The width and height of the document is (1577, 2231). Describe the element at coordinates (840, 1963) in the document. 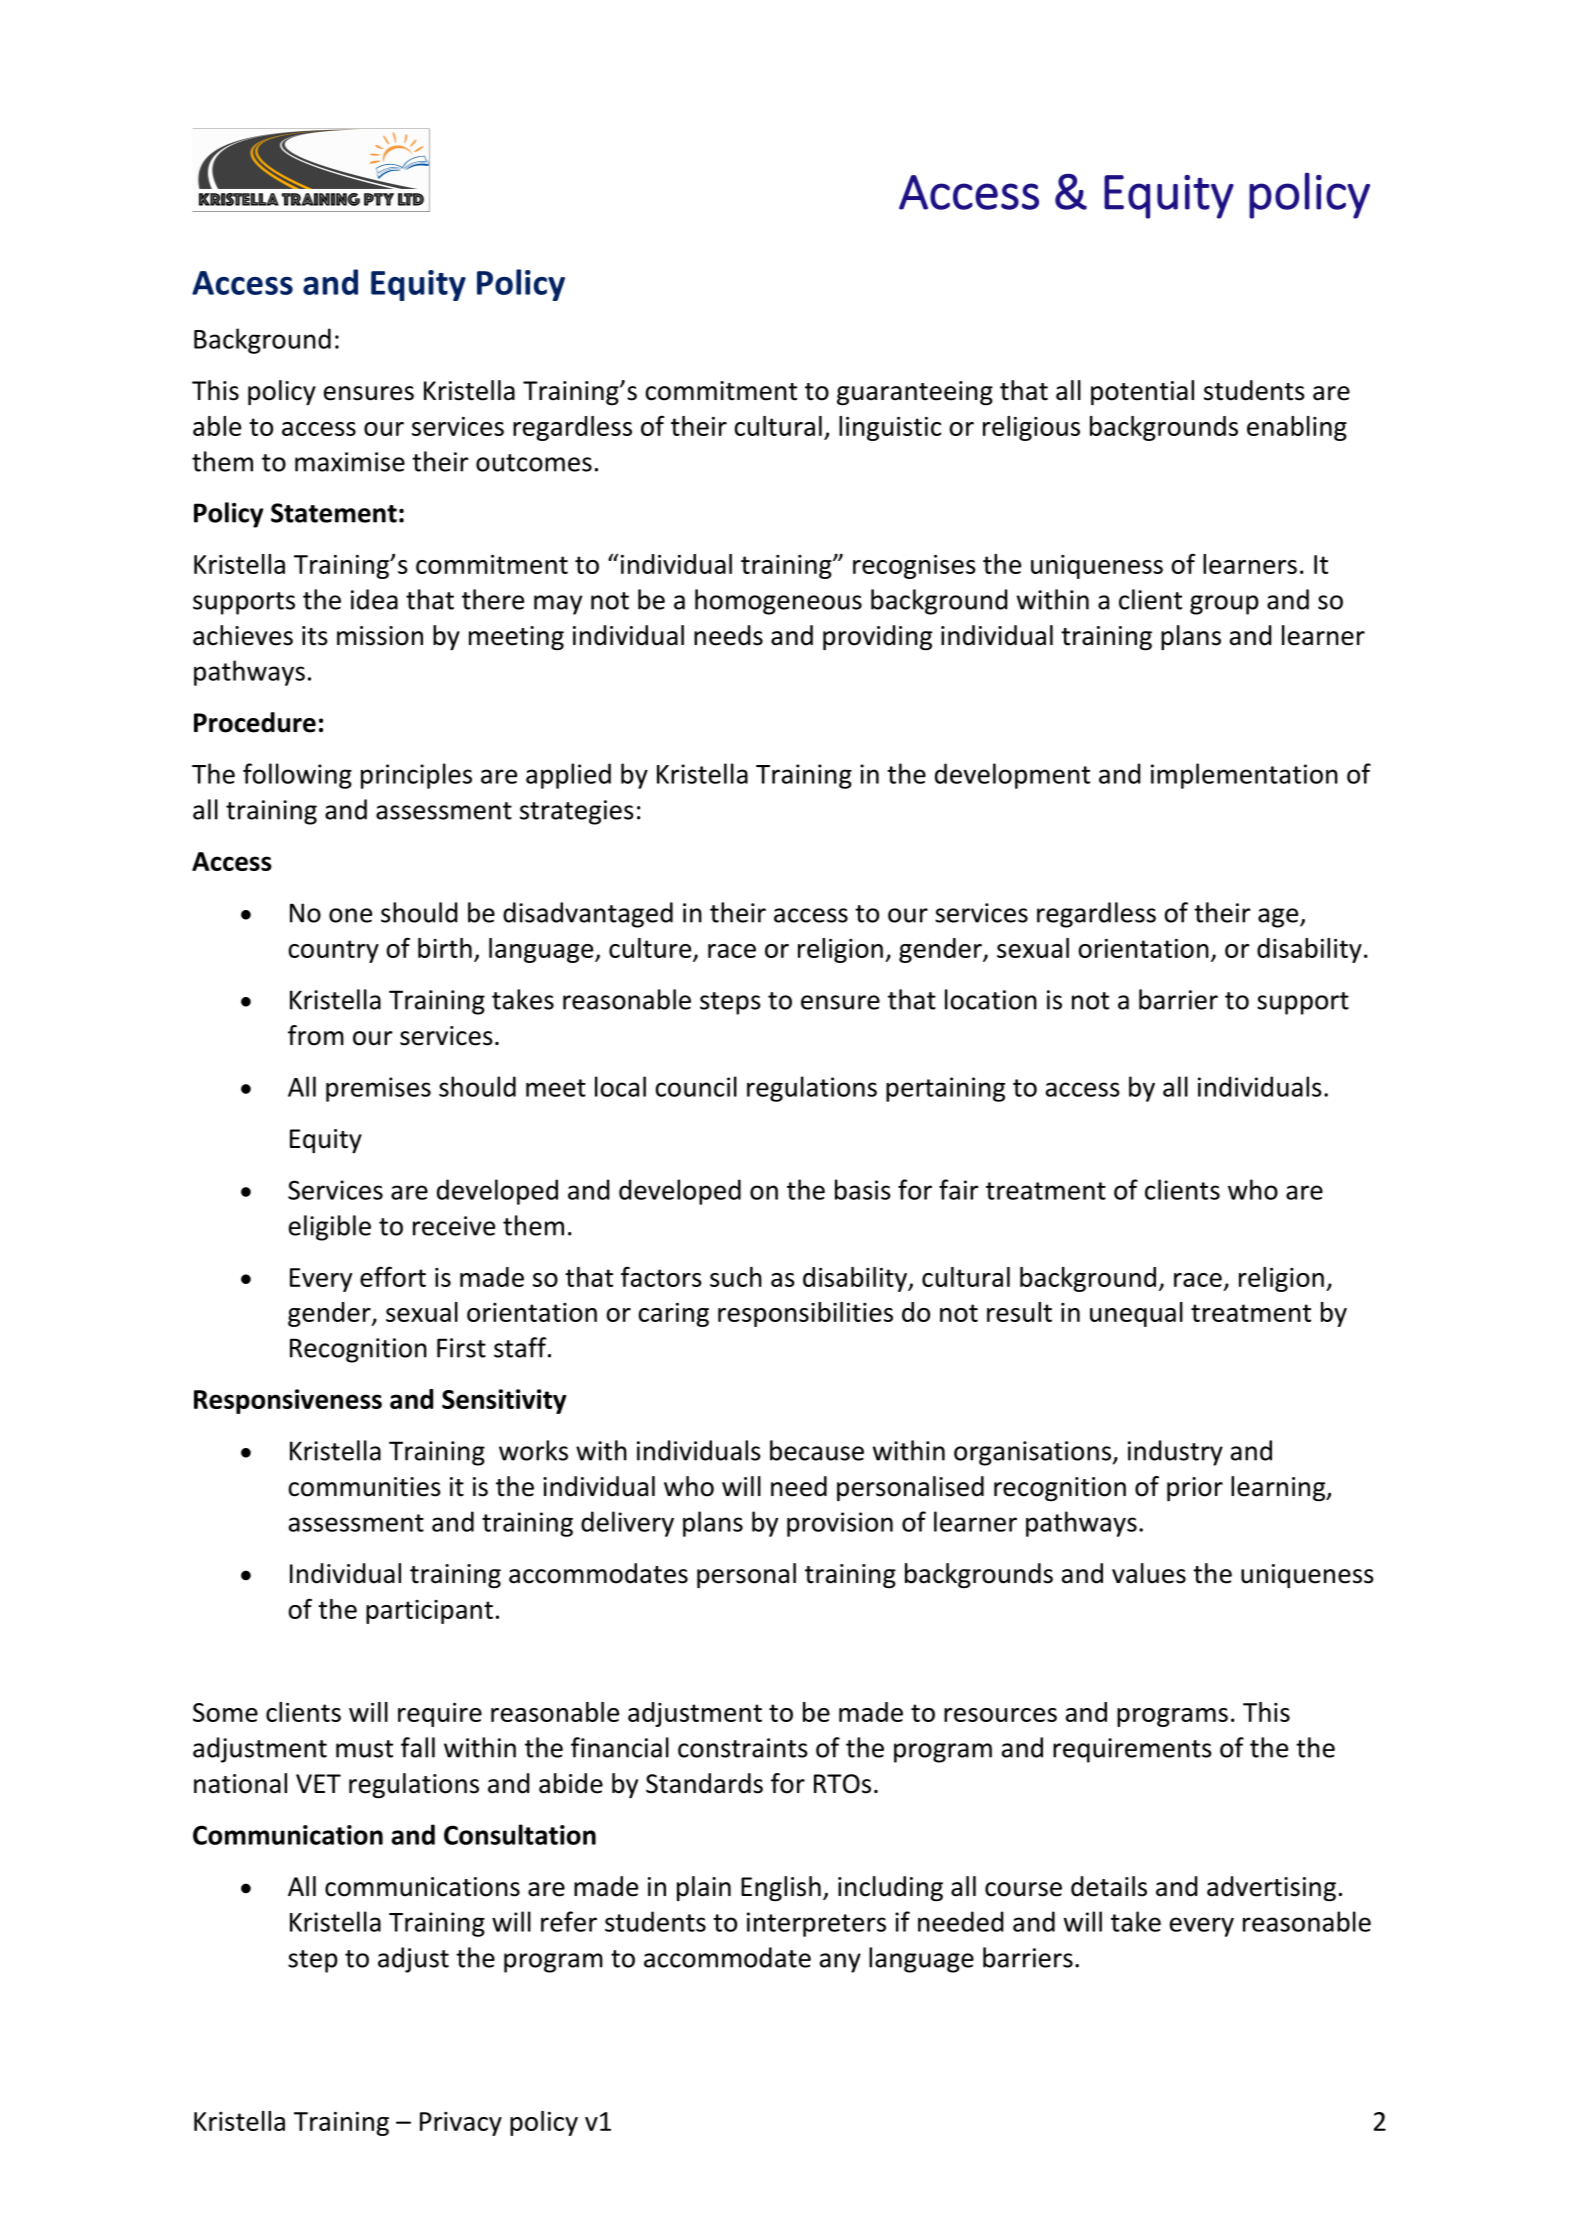

I see `any` at that location.
